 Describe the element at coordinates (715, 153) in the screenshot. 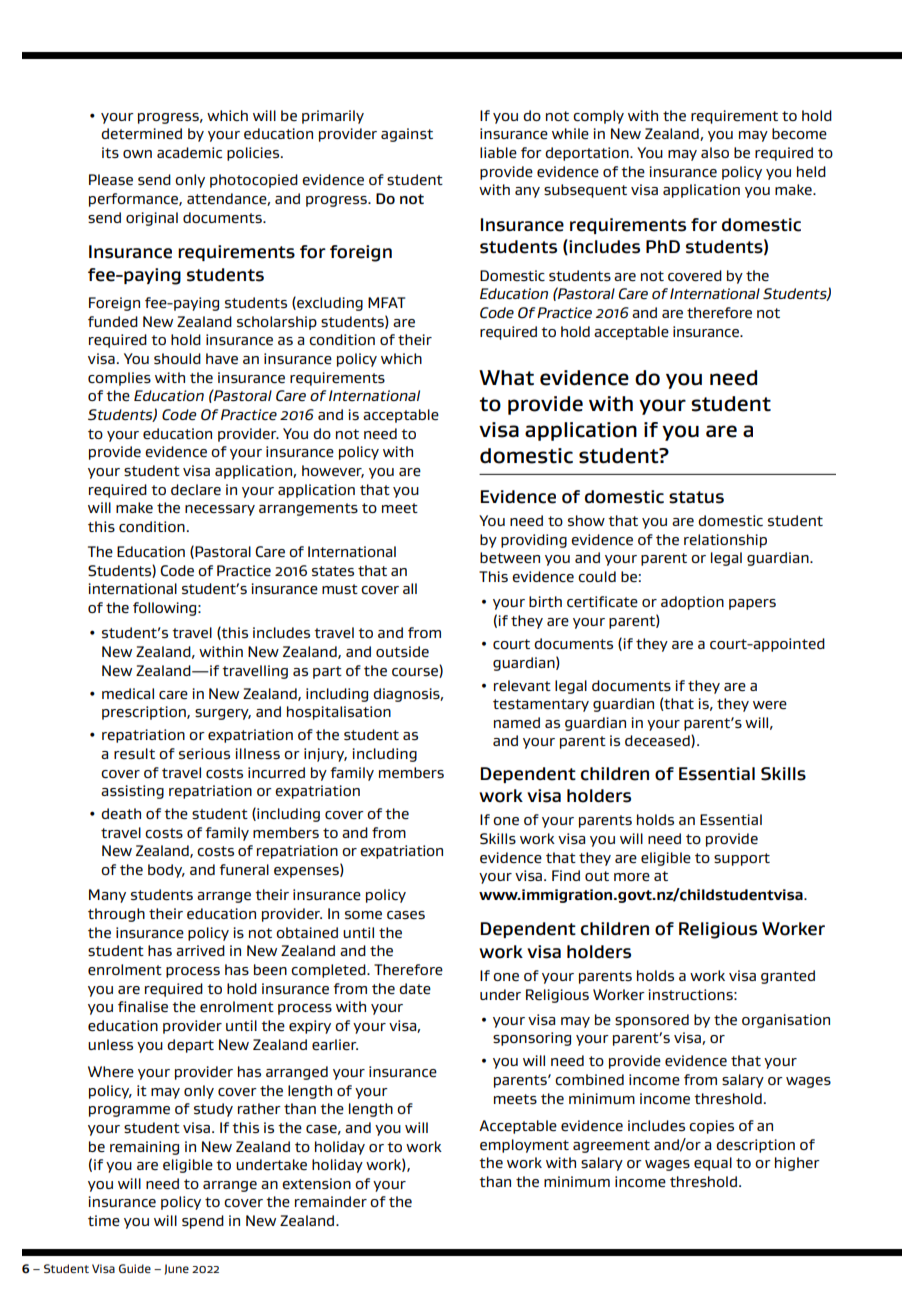

I see `also` at that location.
